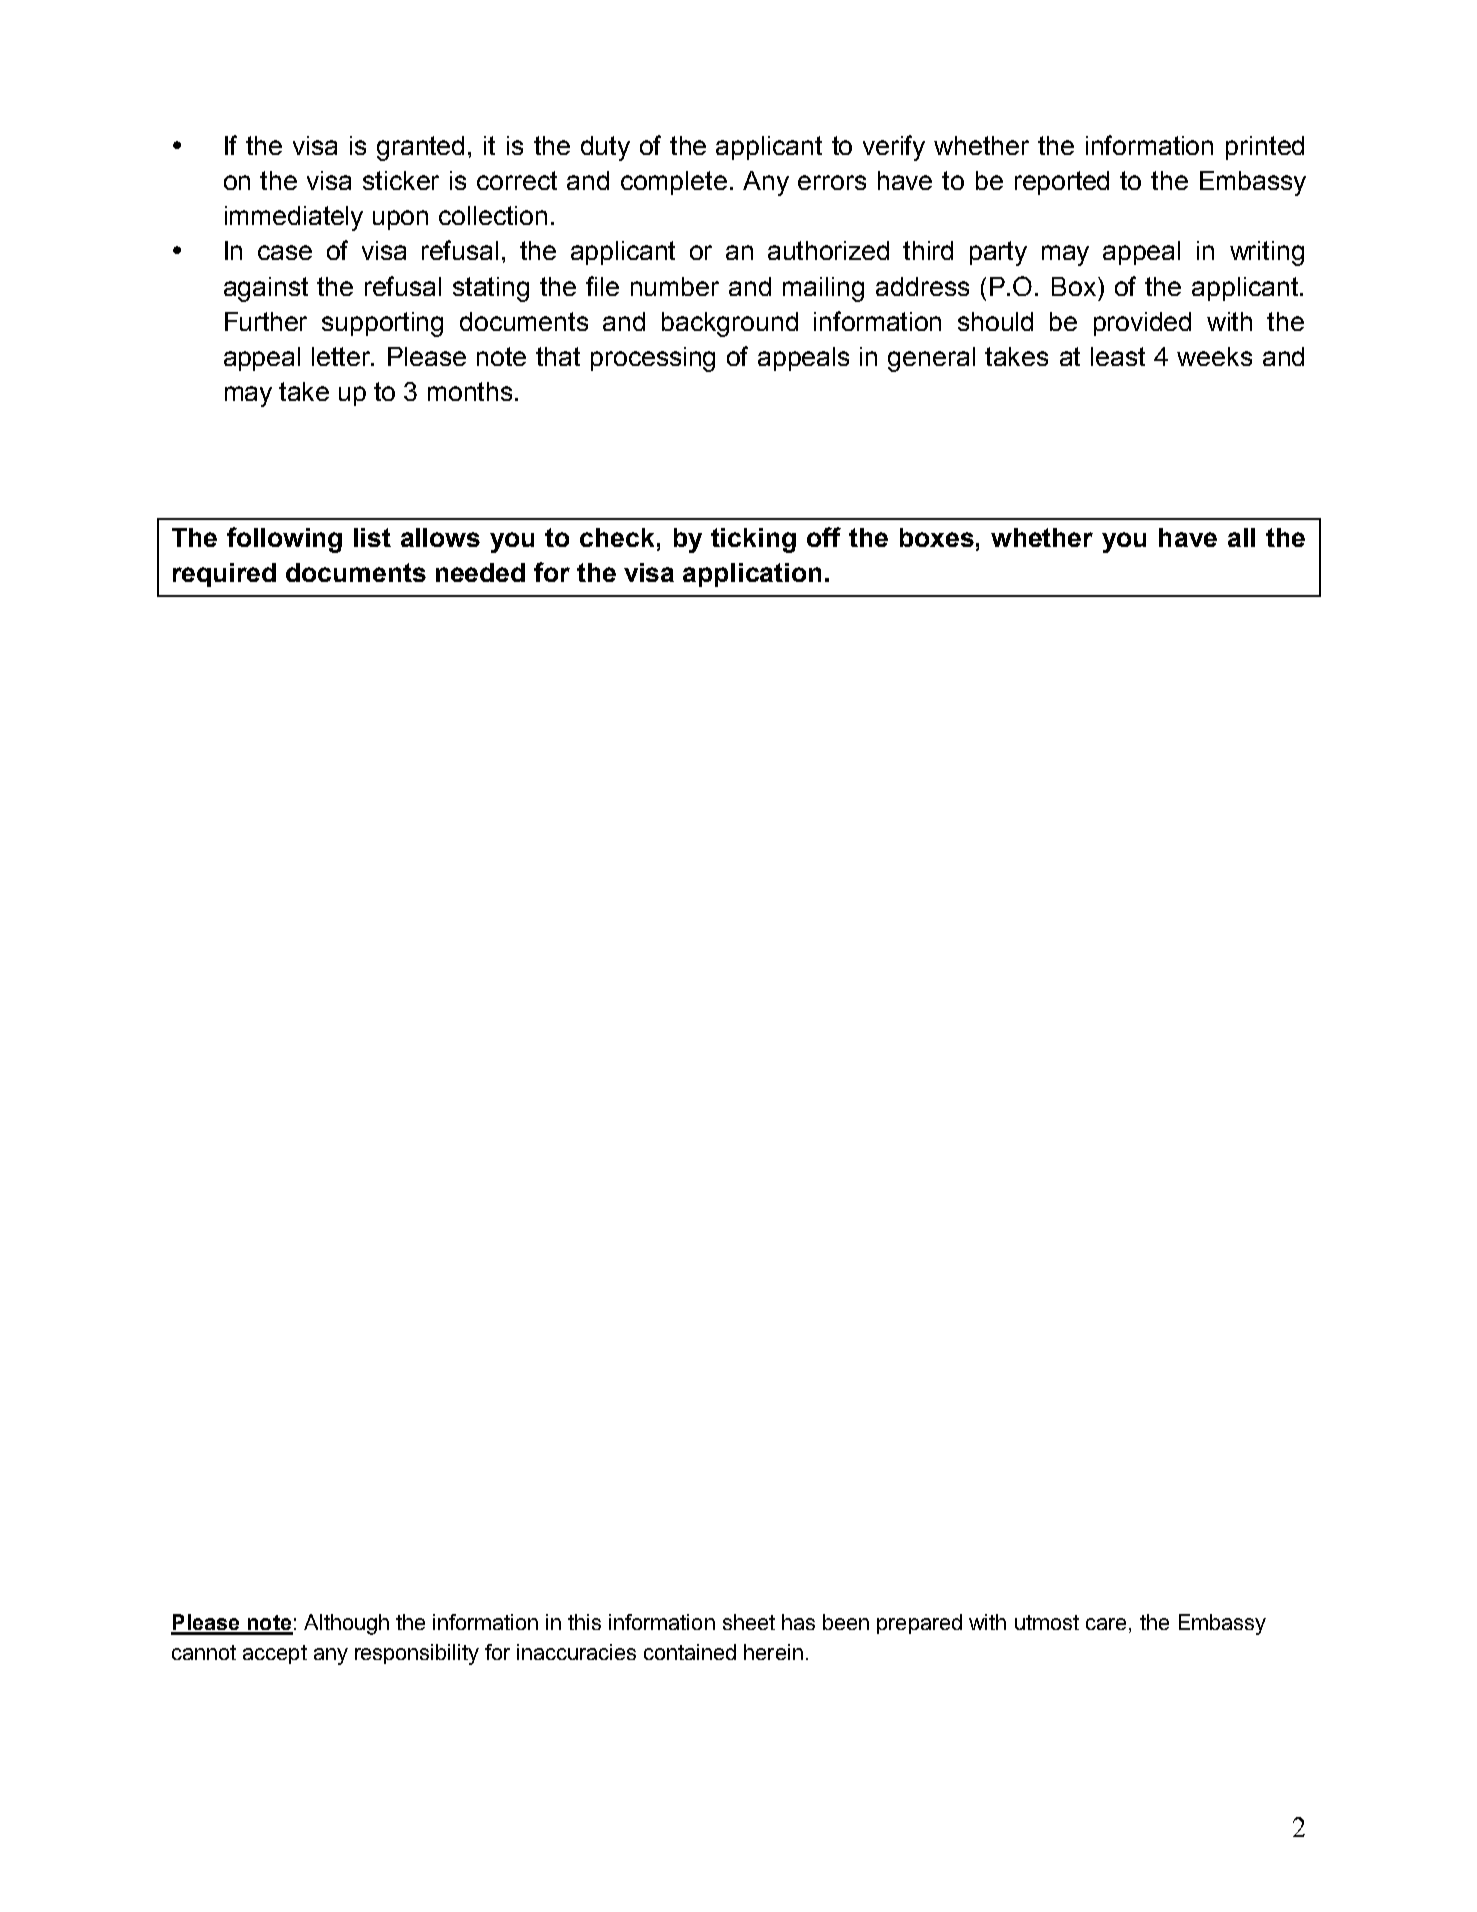  I want to click on utmost, so click(1047, 1622).
